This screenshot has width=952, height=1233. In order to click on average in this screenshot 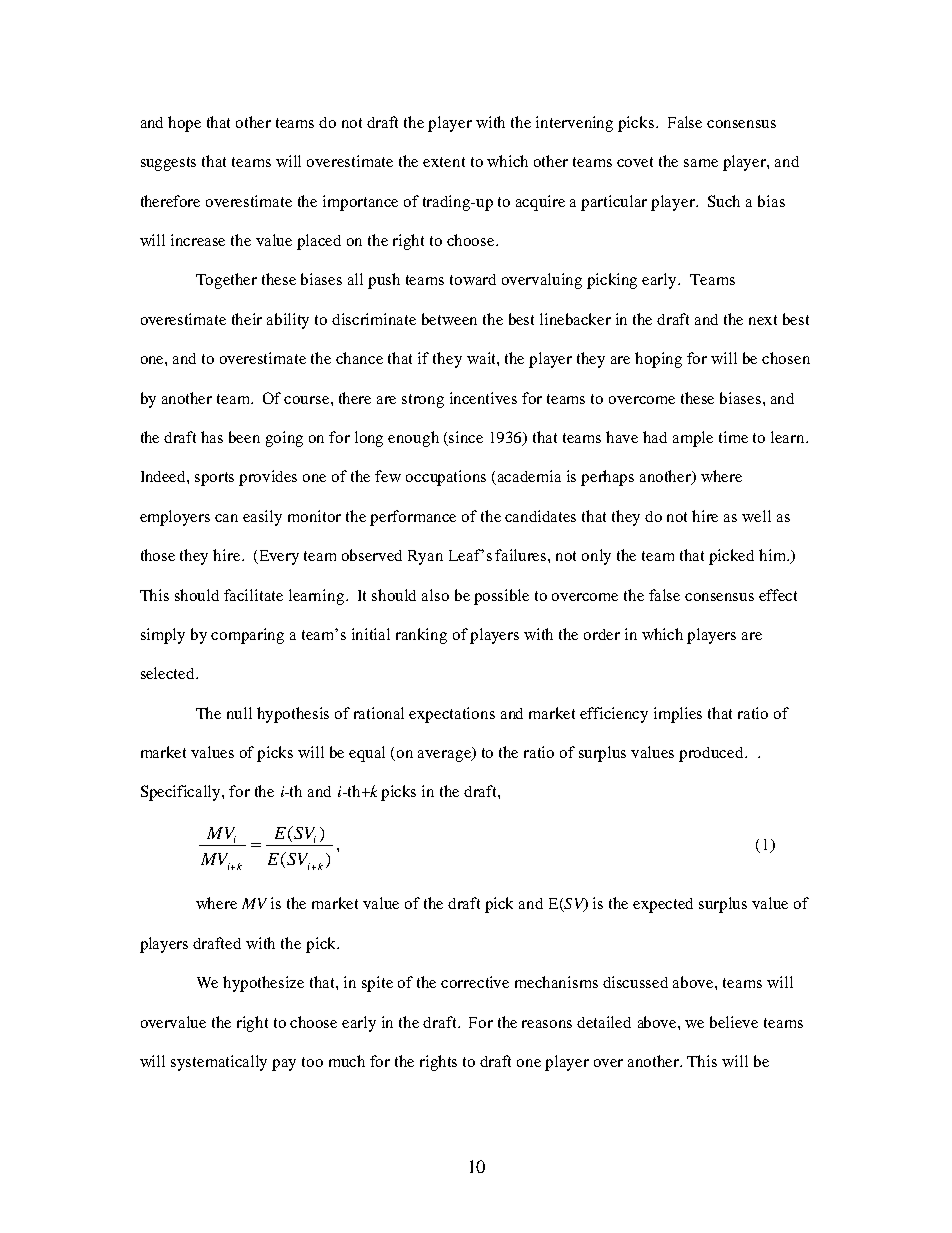, I will do `click(446, 755)`.
